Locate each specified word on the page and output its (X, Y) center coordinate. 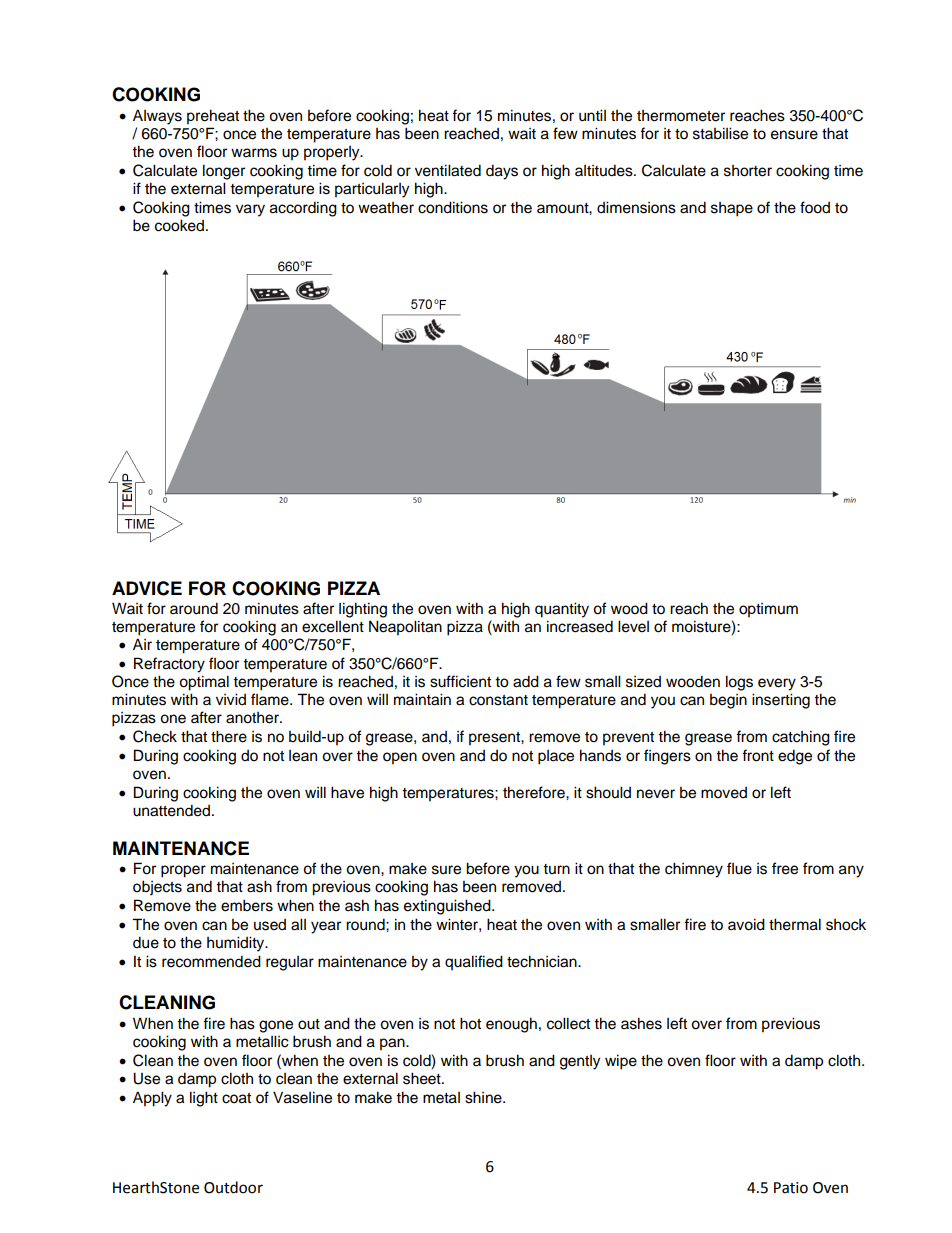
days (502, 172)
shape (732, 209)
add (526, 681)
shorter (748, 171)
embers (247, 905)
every (777, 684)
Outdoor (233, 1187)
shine (484, 1097)
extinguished (448, 907)
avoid (746, 924)
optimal (204, 683)
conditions (453, 207)
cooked (179, 225)
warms (254, 153)
